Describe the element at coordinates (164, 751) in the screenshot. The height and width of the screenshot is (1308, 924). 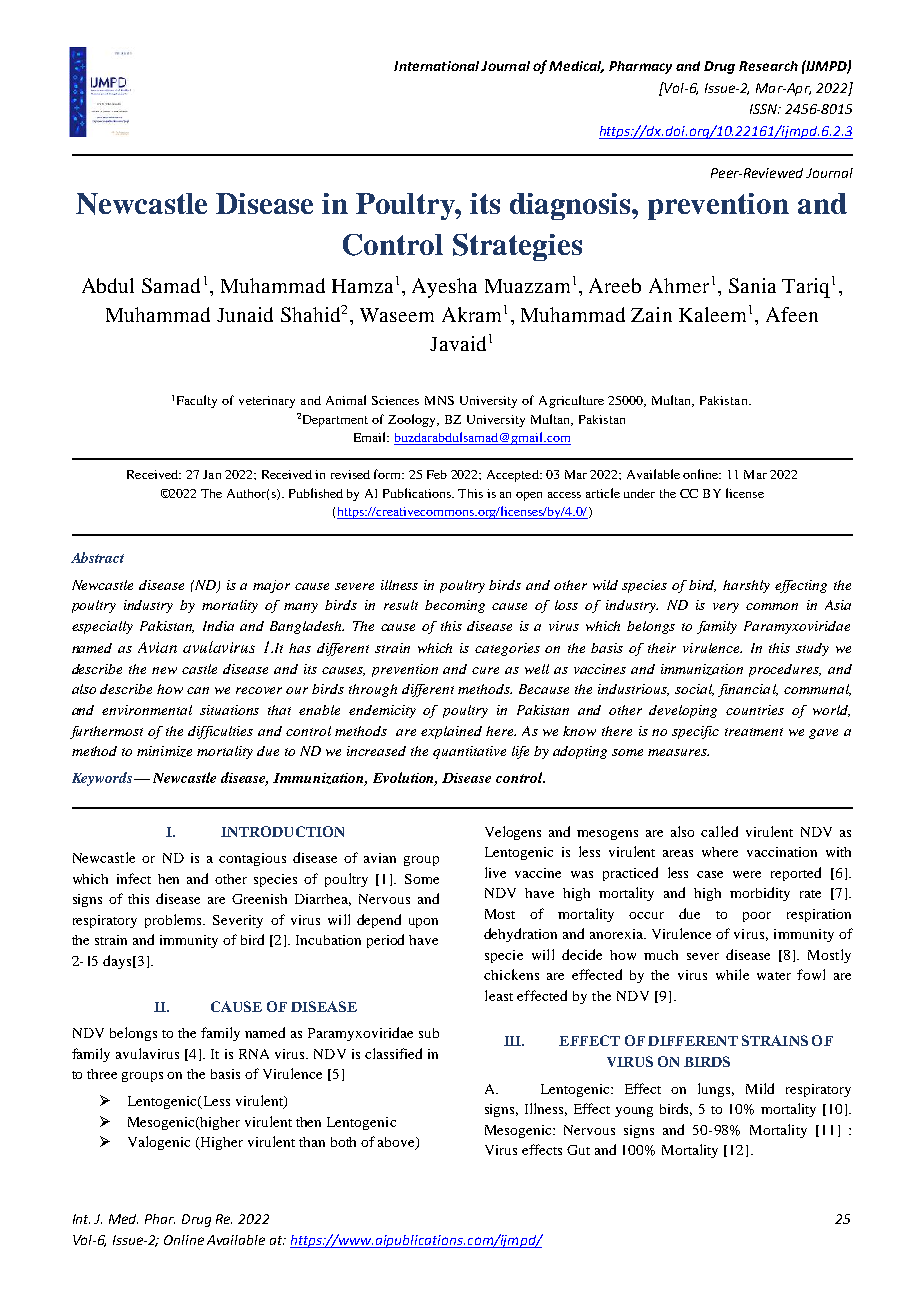
I see `minimize` at that location.
